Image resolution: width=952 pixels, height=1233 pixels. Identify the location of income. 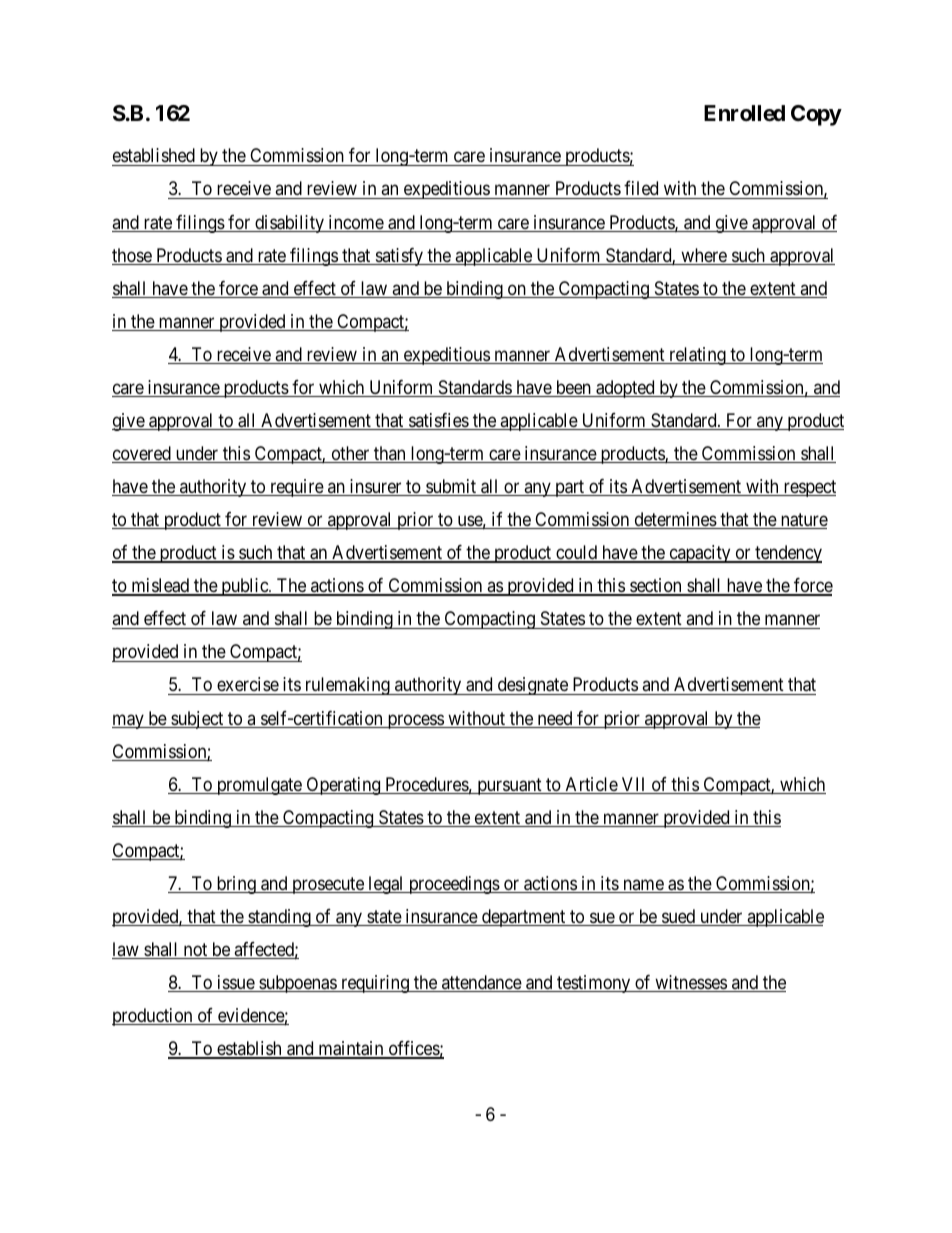
(355, 223).
